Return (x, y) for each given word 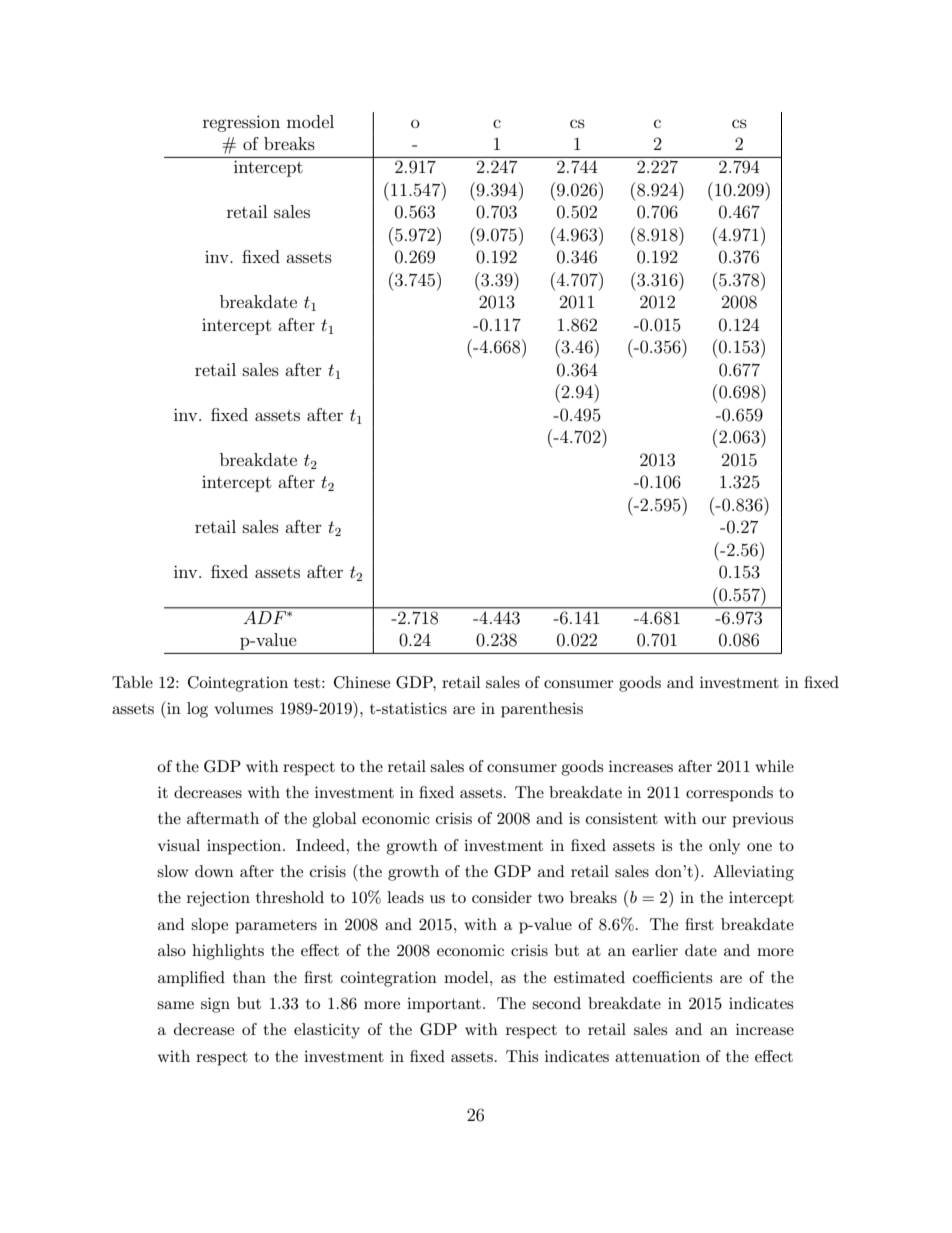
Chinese (362, 682)
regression (241, 123)
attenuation (657, 1056)
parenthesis (542, 710)
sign (215, 1005)
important (444, 1005)
